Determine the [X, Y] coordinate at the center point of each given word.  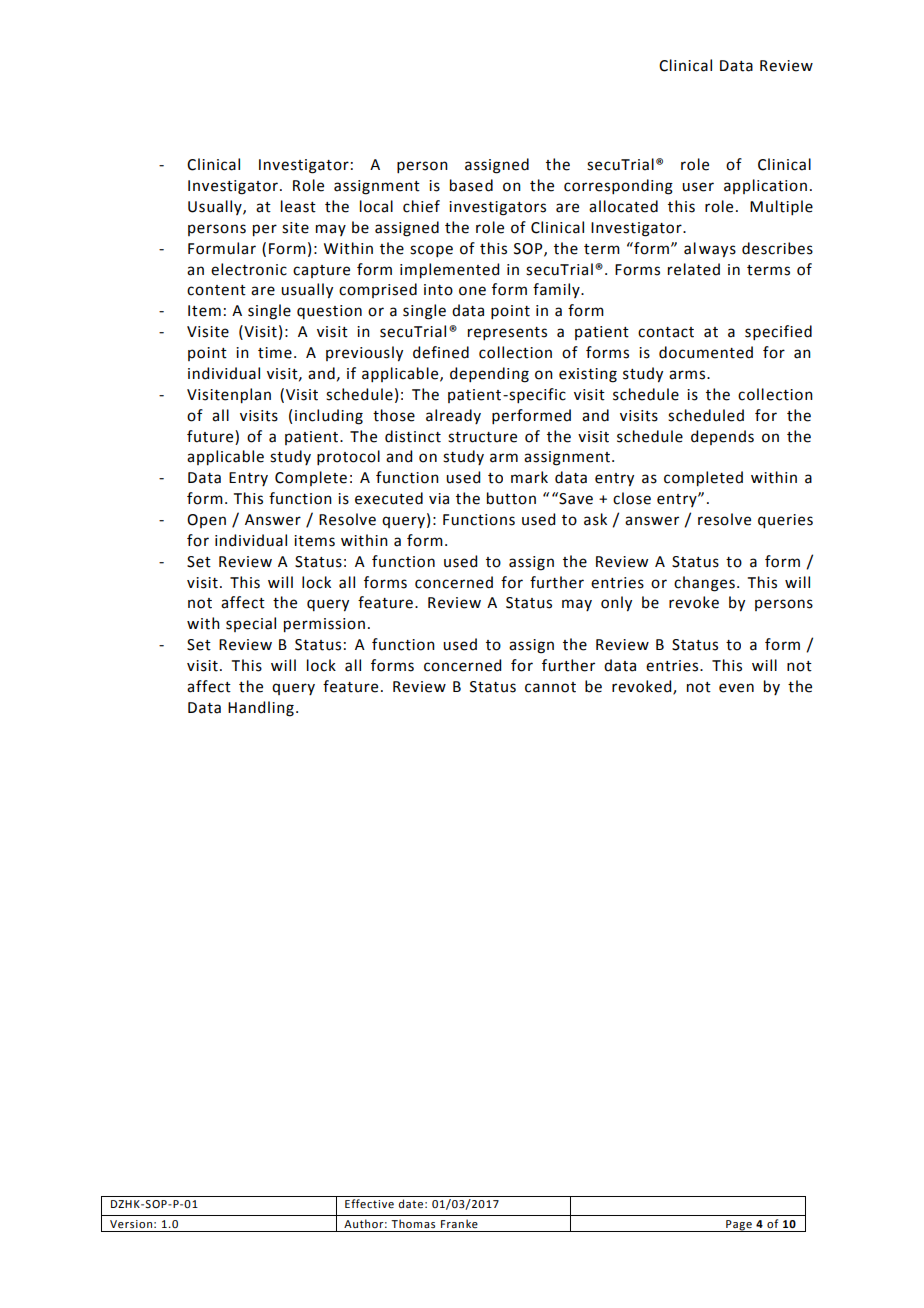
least [298, 206]
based [471, 185]
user [698, 187]
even [736, 688]
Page [739, 1226]
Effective [369, 1203]
